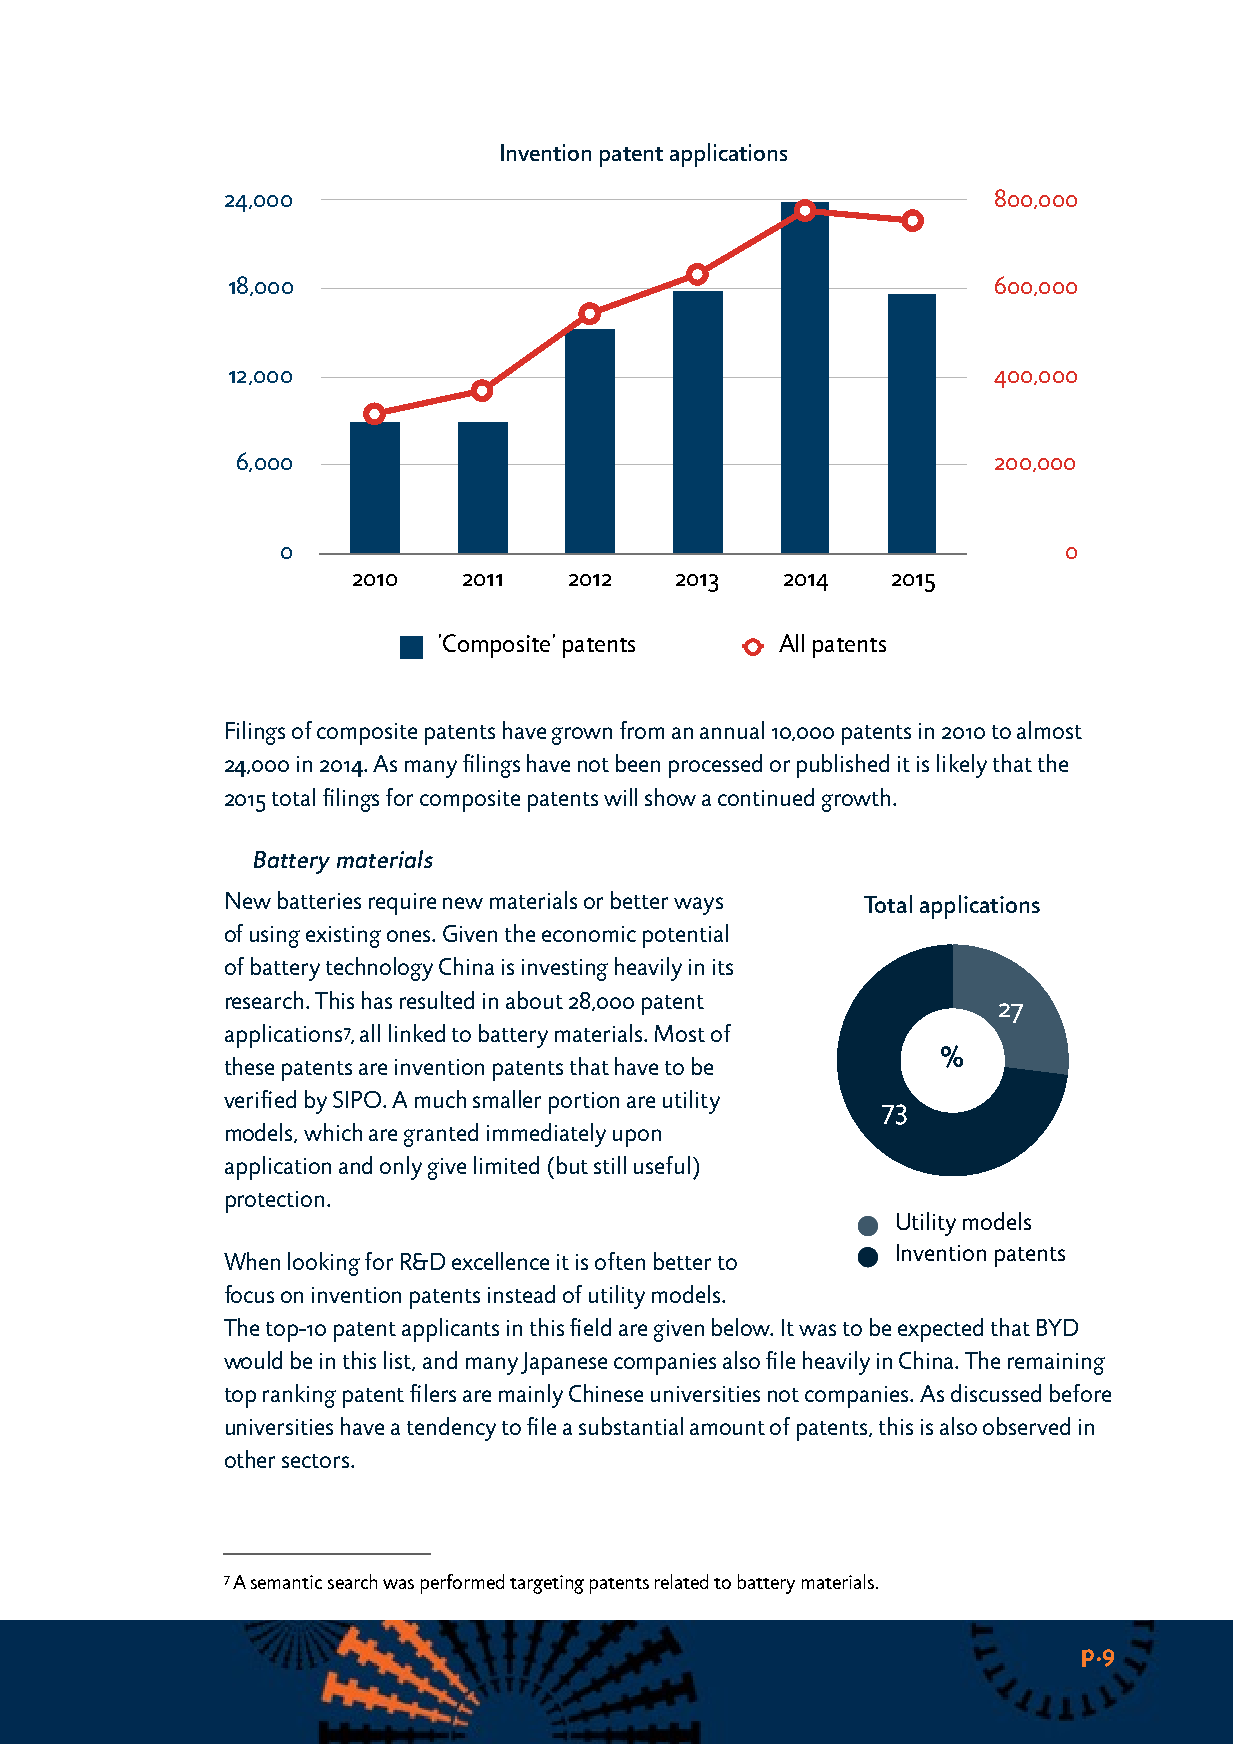 This screenshot has width=1233, height=1744. I want to click on expected, so click(940, 1330).
